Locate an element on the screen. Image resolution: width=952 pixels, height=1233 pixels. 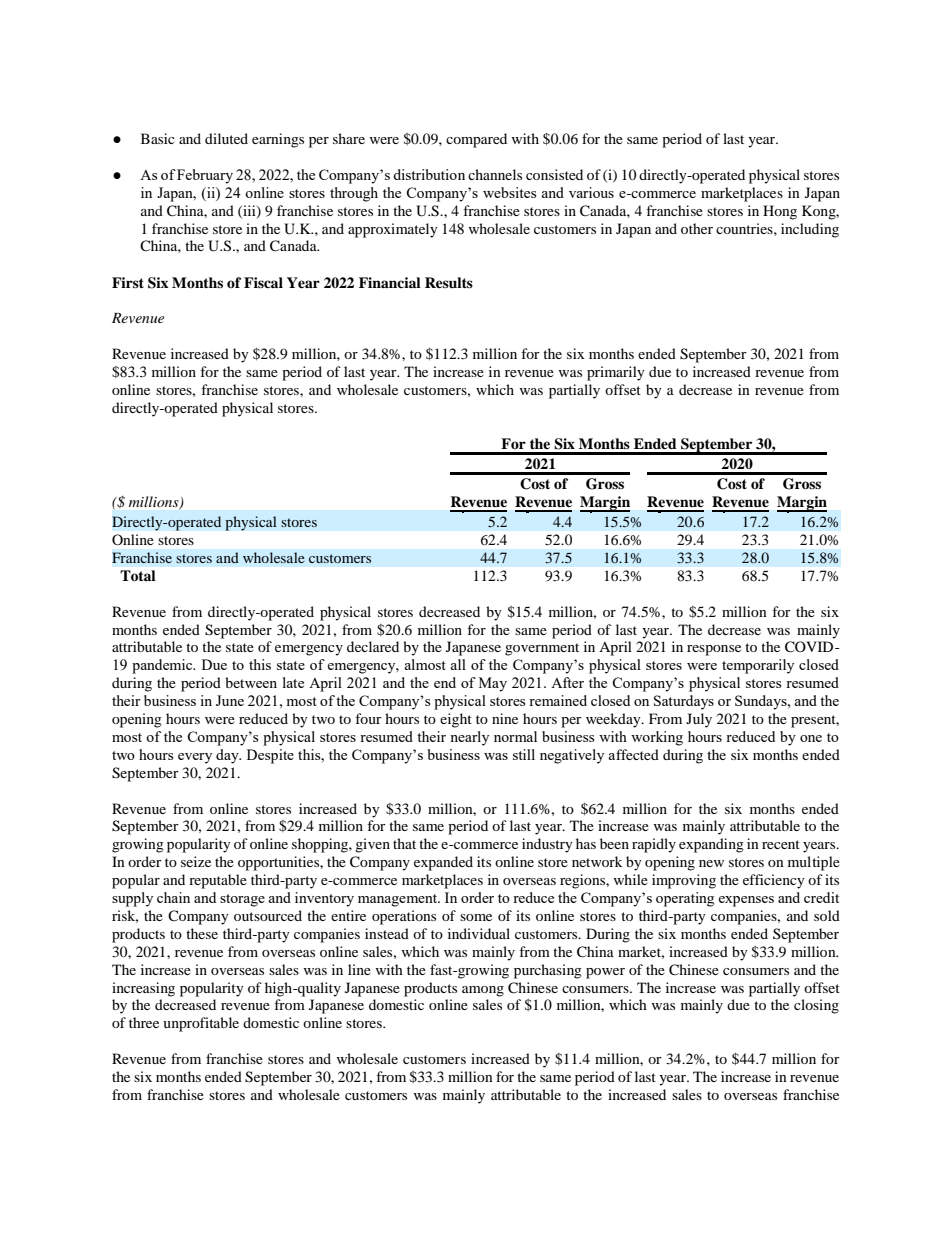
Hong is located at coordinates (780, 212).
